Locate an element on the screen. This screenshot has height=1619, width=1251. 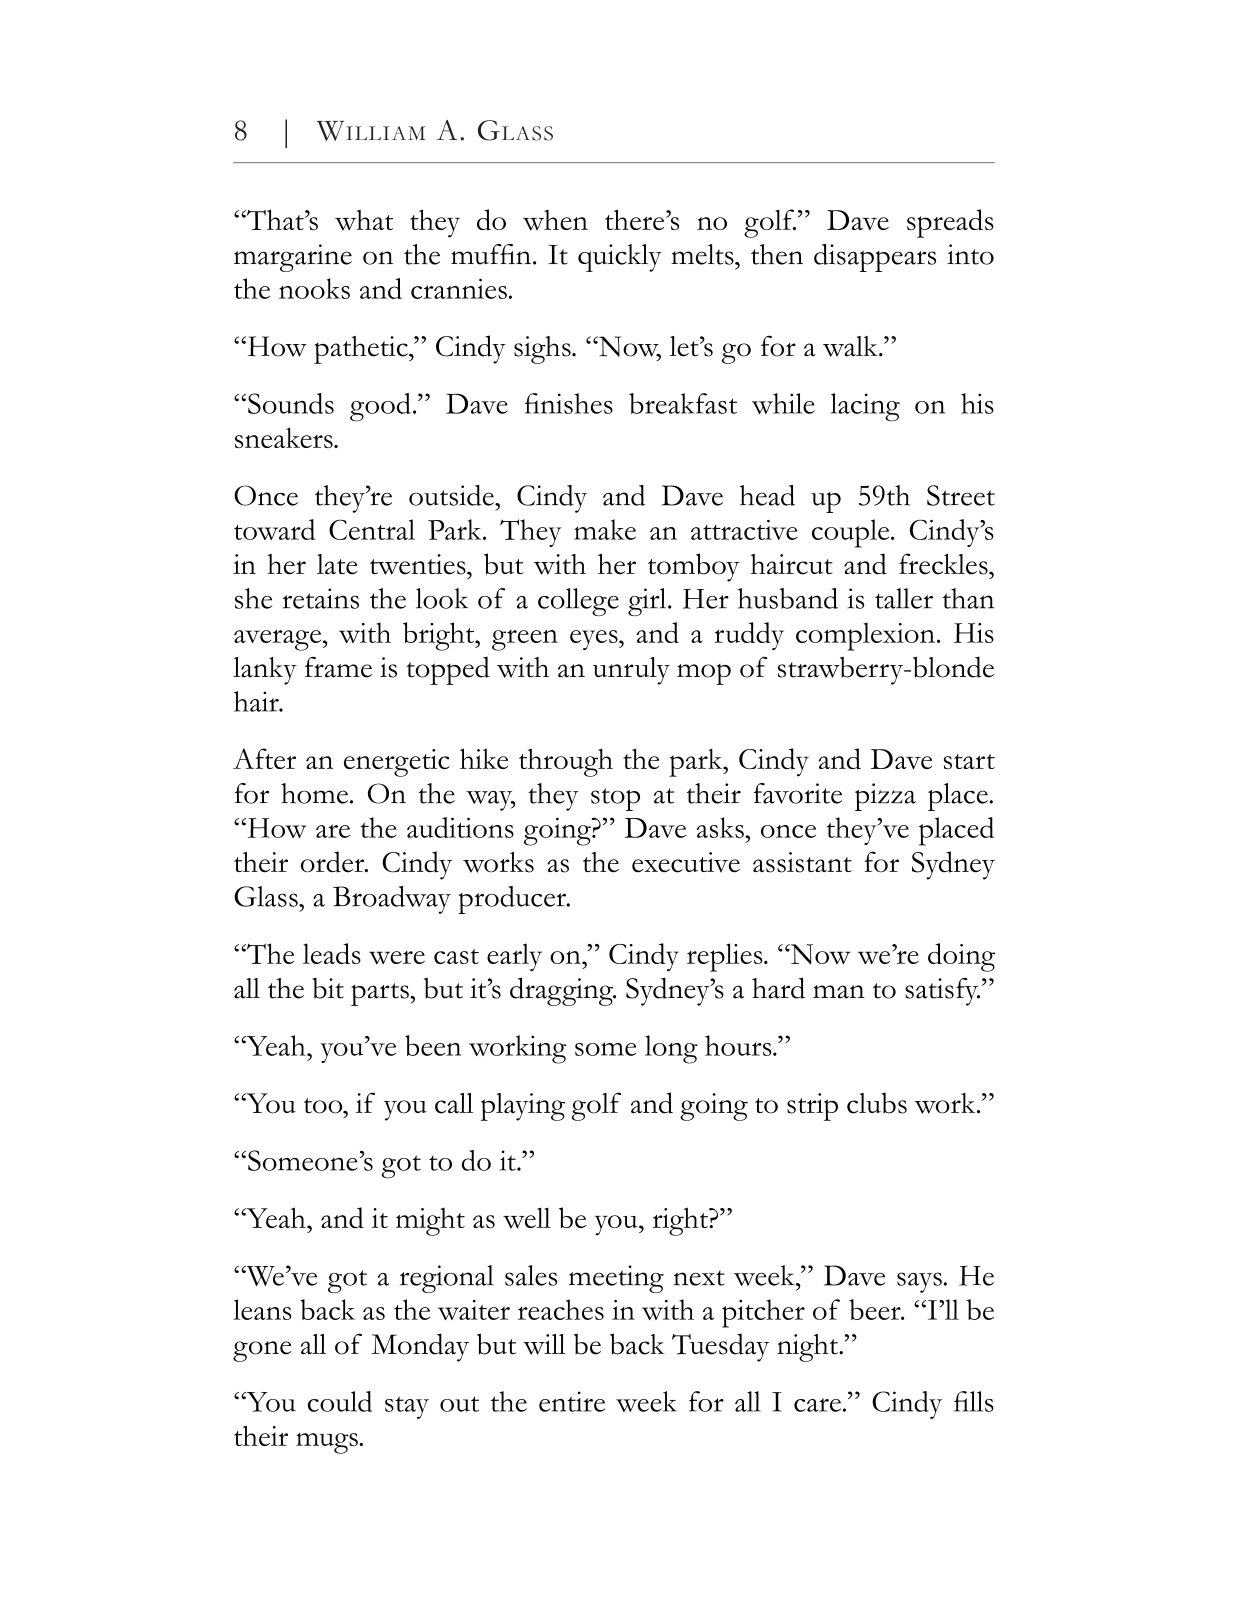
too is located at coordinates (324, 1106).
